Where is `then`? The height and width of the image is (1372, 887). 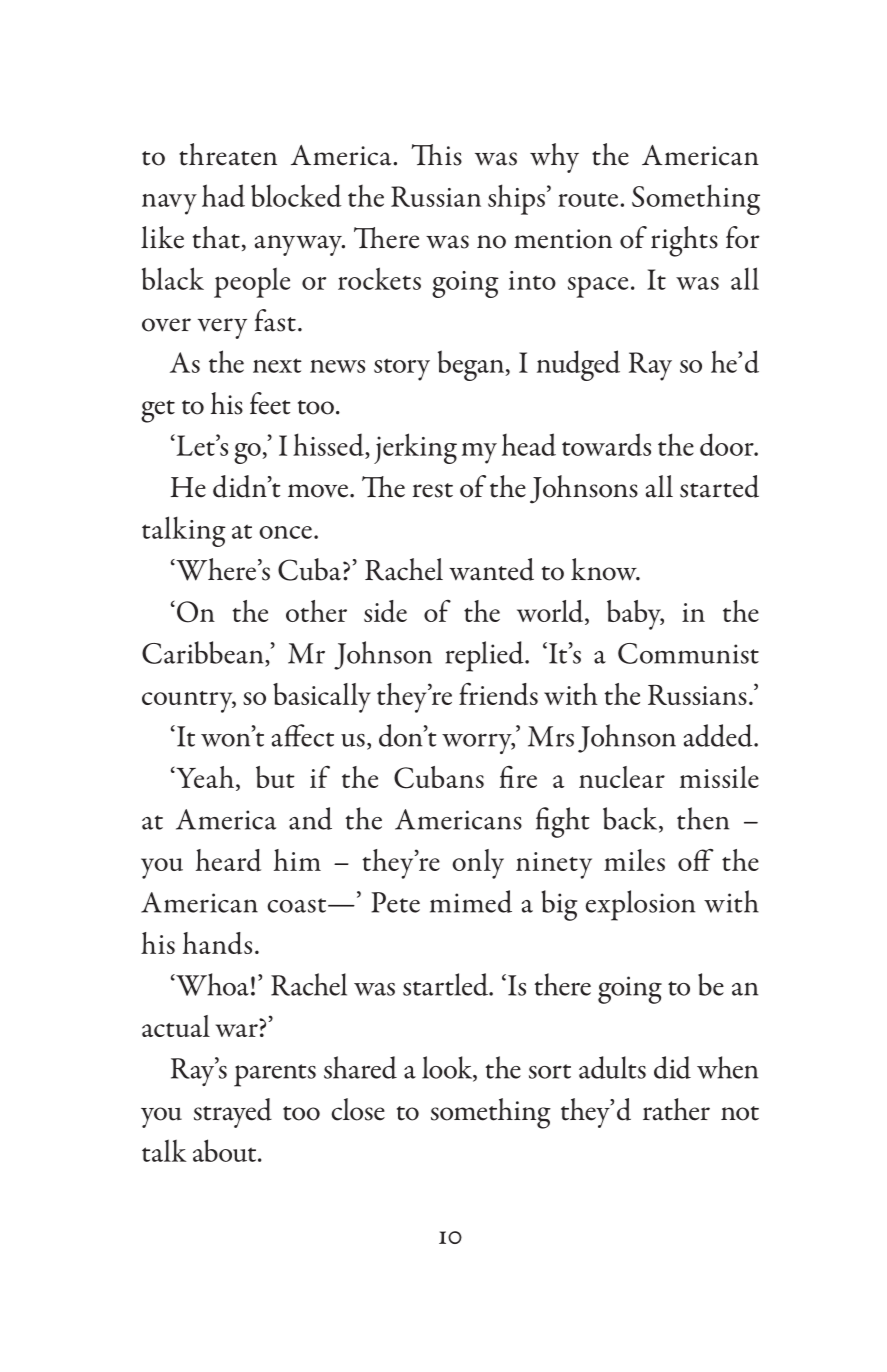 then is located at coordinates (703, 818).
